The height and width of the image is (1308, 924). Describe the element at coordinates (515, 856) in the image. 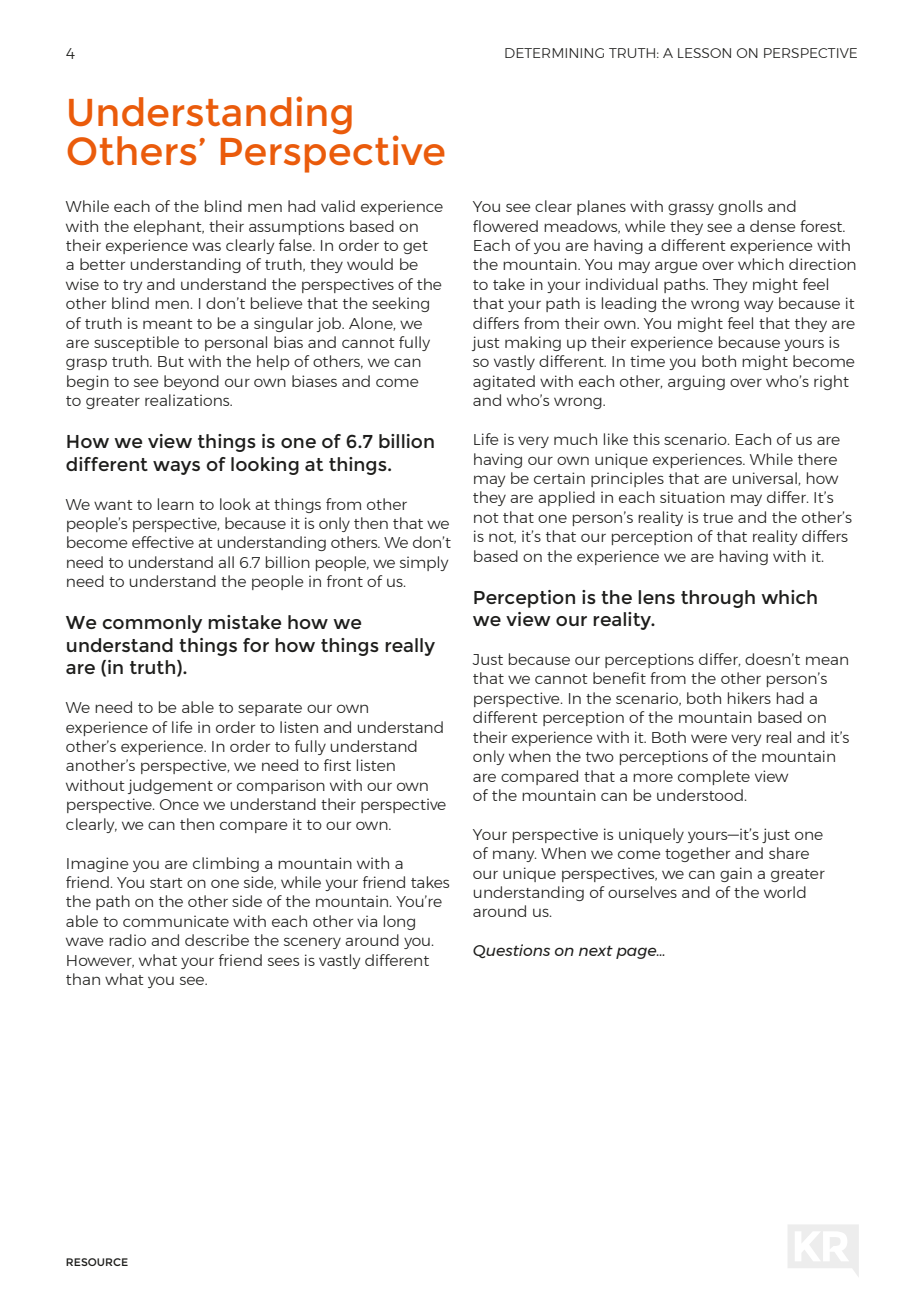

I see `many` at that location.
